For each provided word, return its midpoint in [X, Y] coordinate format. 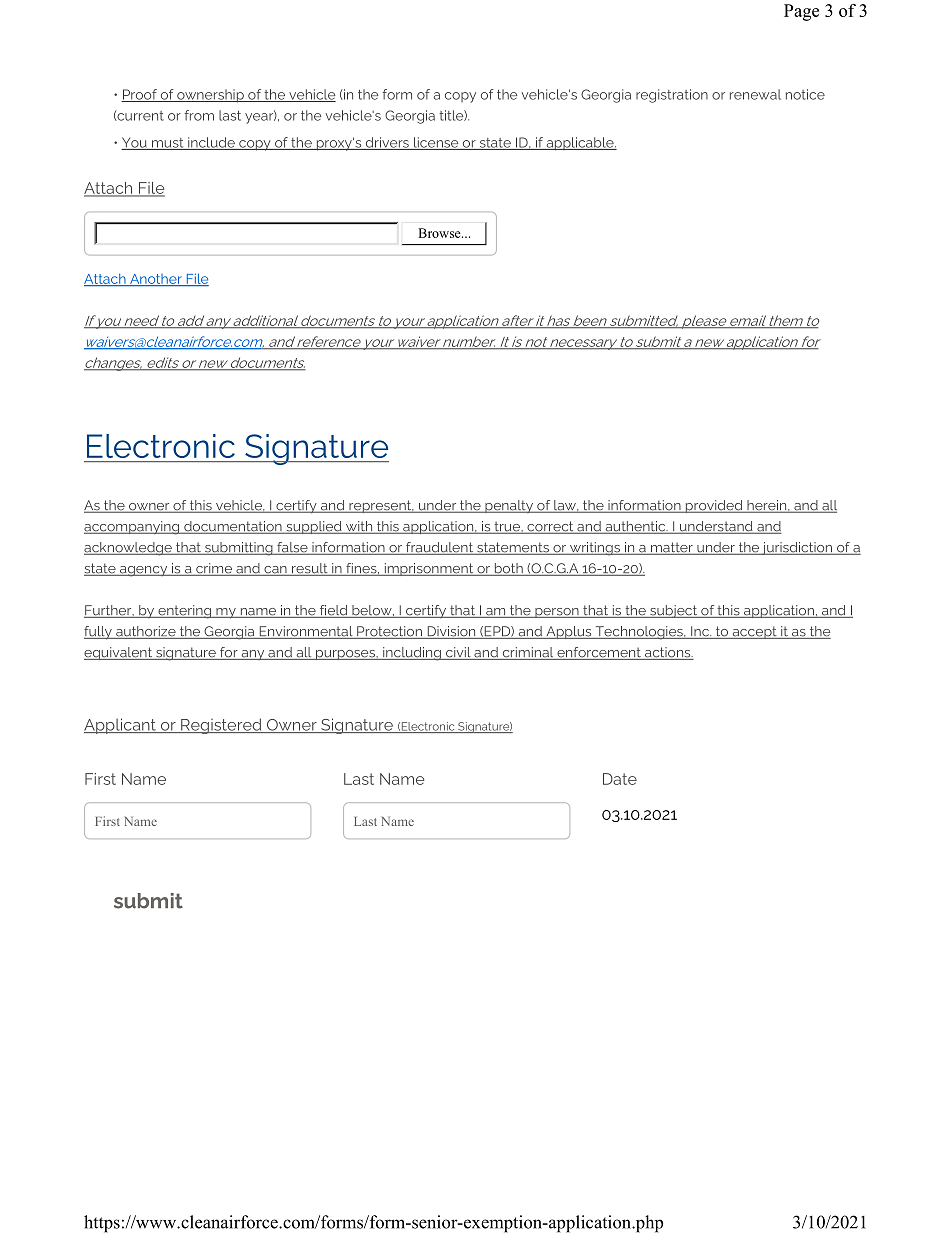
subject [674, 611]
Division [451, 632]
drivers [387, 143]
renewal [755, 94]
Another [156, 280]
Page [801, 12]
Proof [140, 95]
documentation [233, 527]
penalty [509, 507]
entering [184, 612]
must [168, 144]
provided [714, 506]
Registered [221, 726]
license [436, 143]
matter [672, 548]
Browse [440, 233]
